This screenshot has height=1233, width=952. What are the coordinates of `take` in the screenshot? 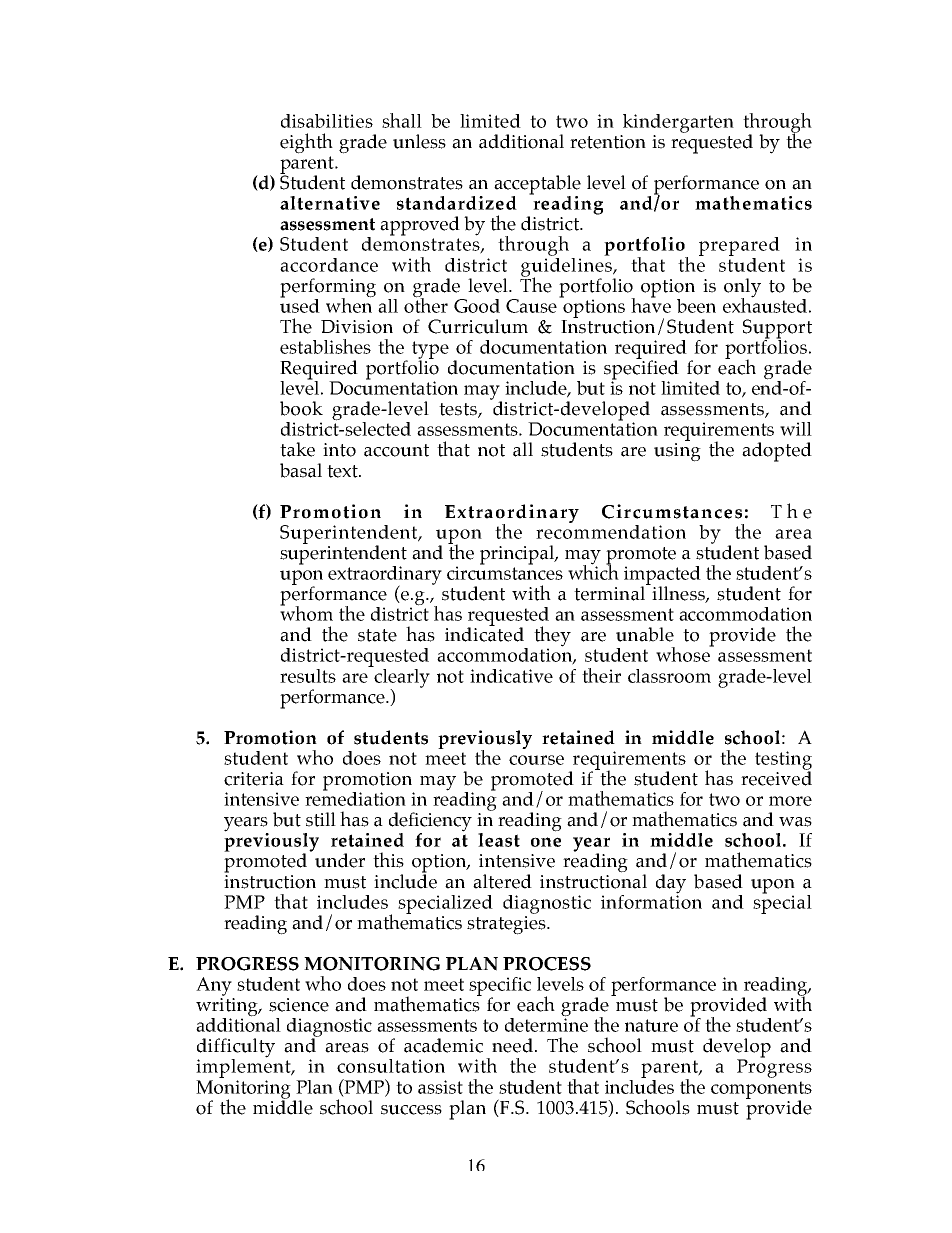 It's located at (297, 449).
